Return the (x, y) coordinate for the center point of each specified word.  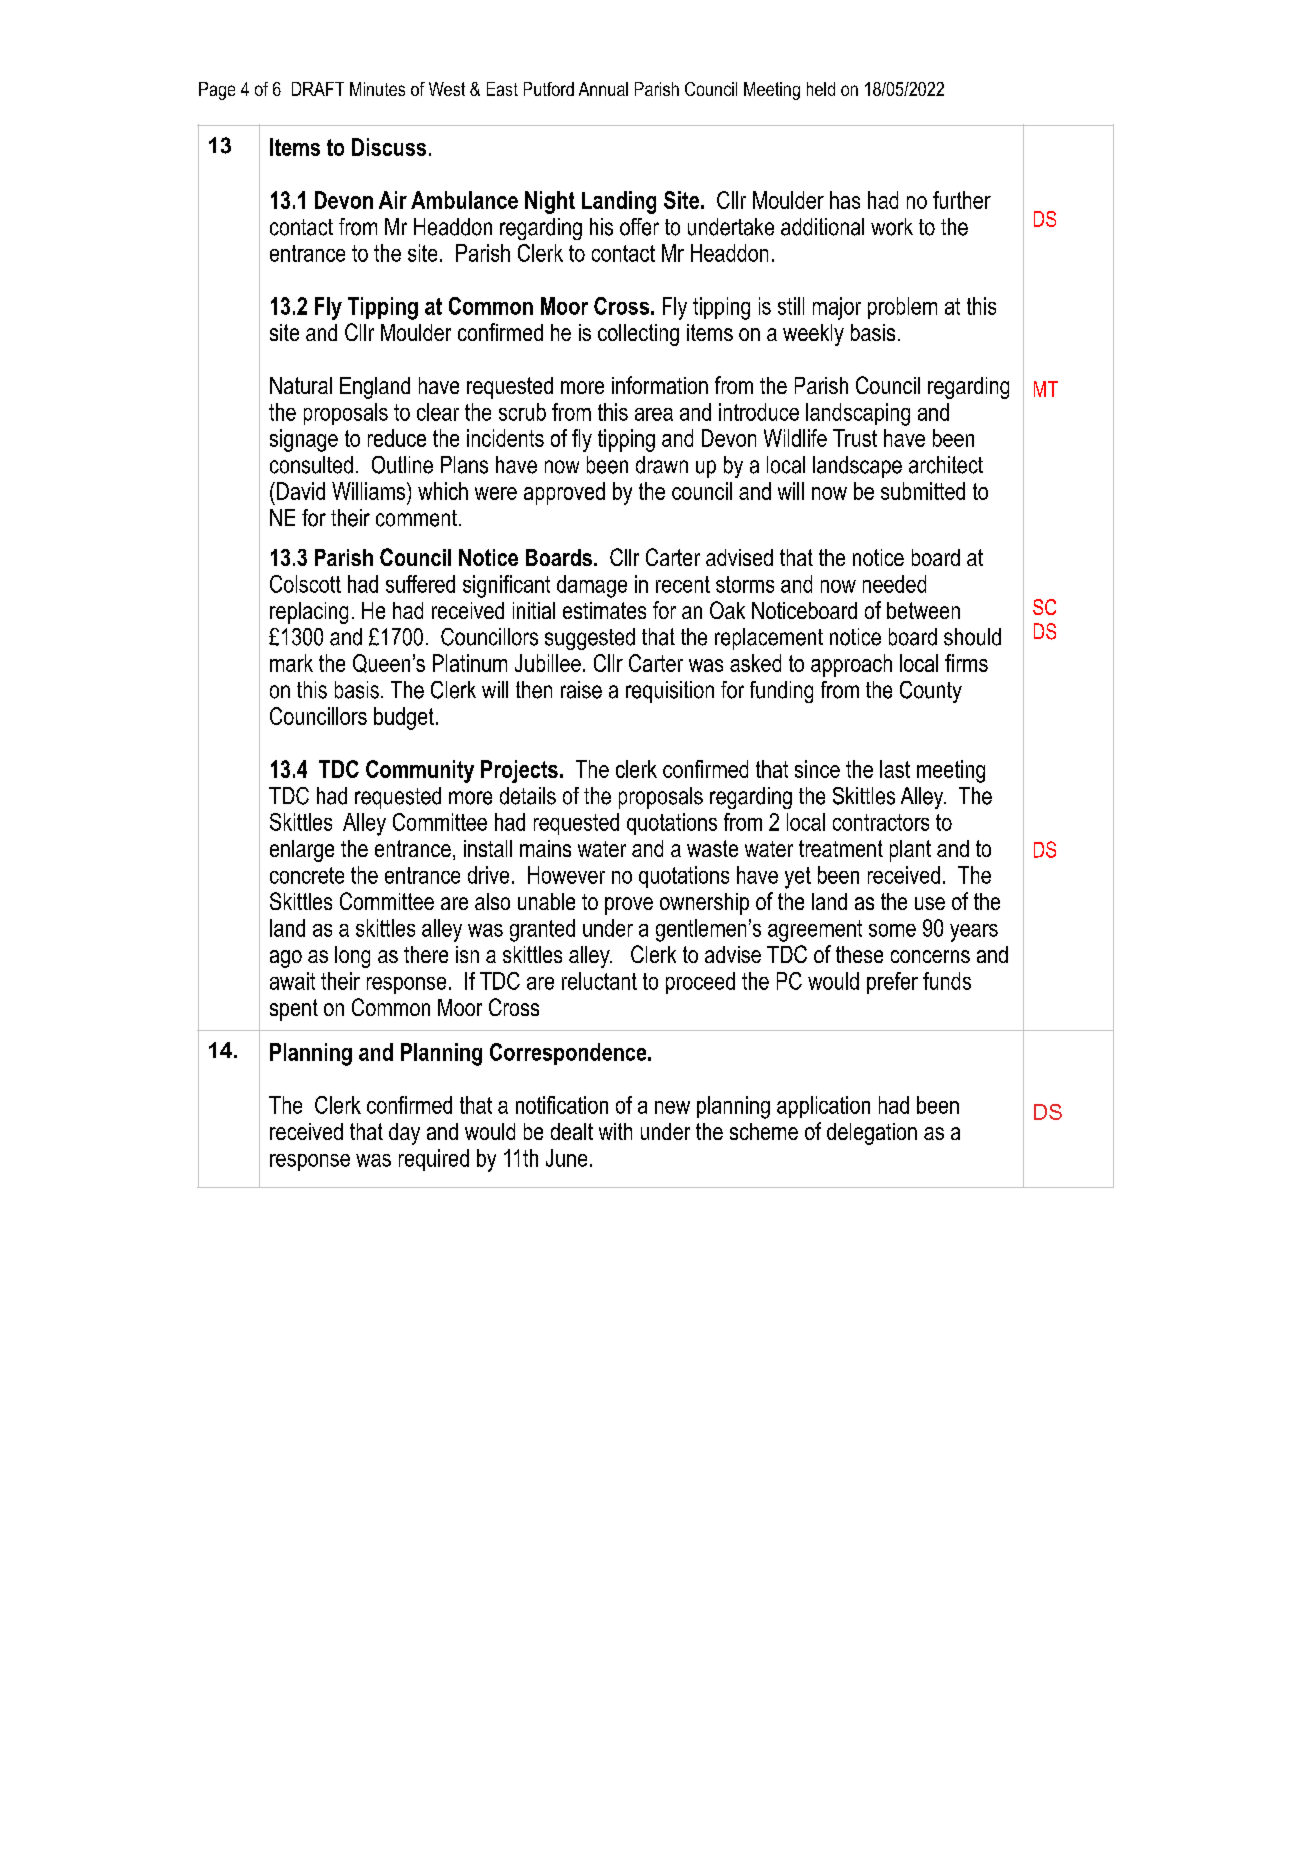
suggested (590, 639)
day (404, 1134)
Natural (301, 385)
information (660, 385)
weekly (813, 335)
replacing (309, 613)
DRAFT (318, 89)
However (566, 875)
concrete (307, 875)
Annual (603, 89)
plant (910, 851)
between (923, 610)
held (821, 89)
